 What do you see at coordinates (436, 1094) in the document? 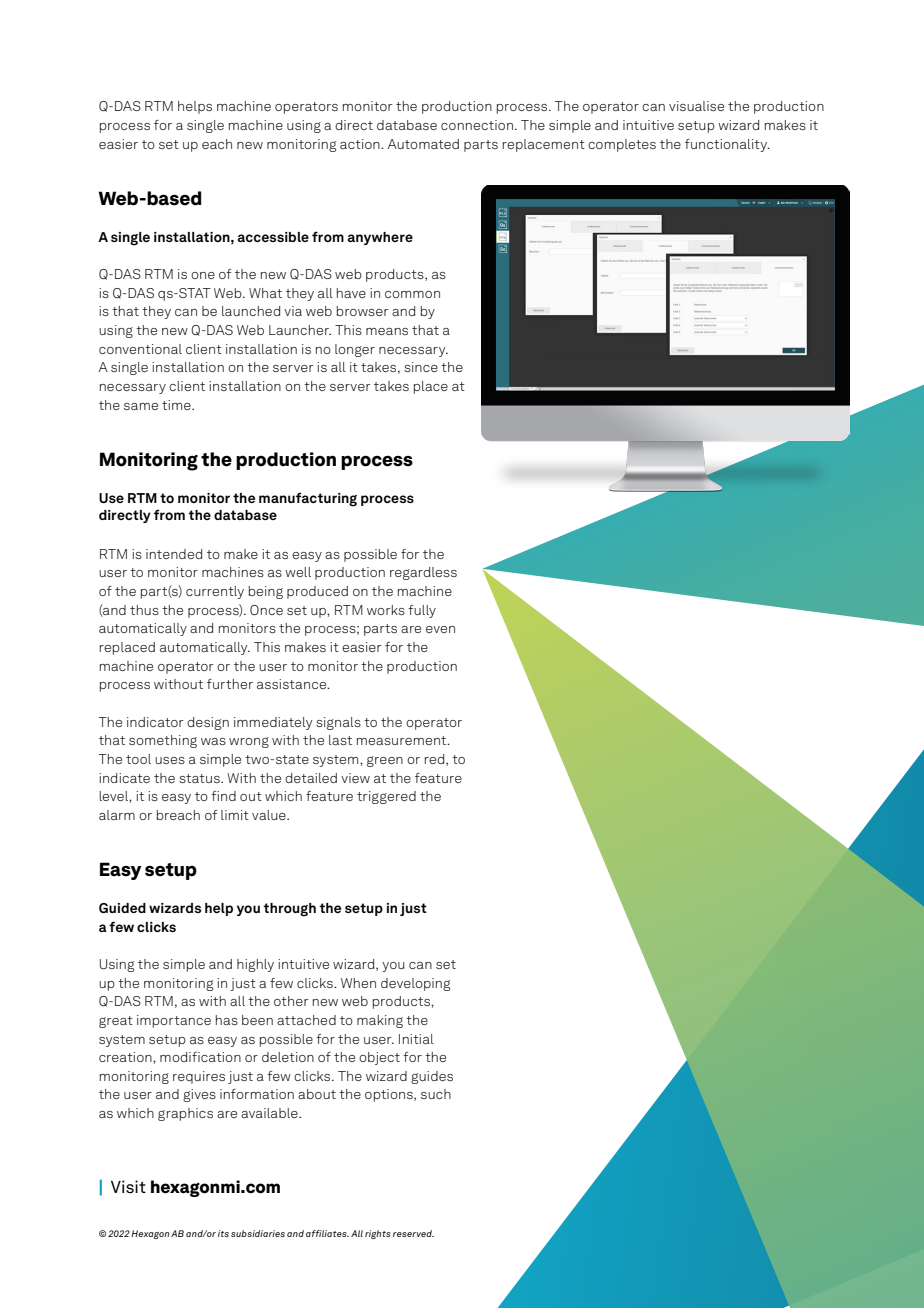
I see `such` at bounding box center [436, 1094].
